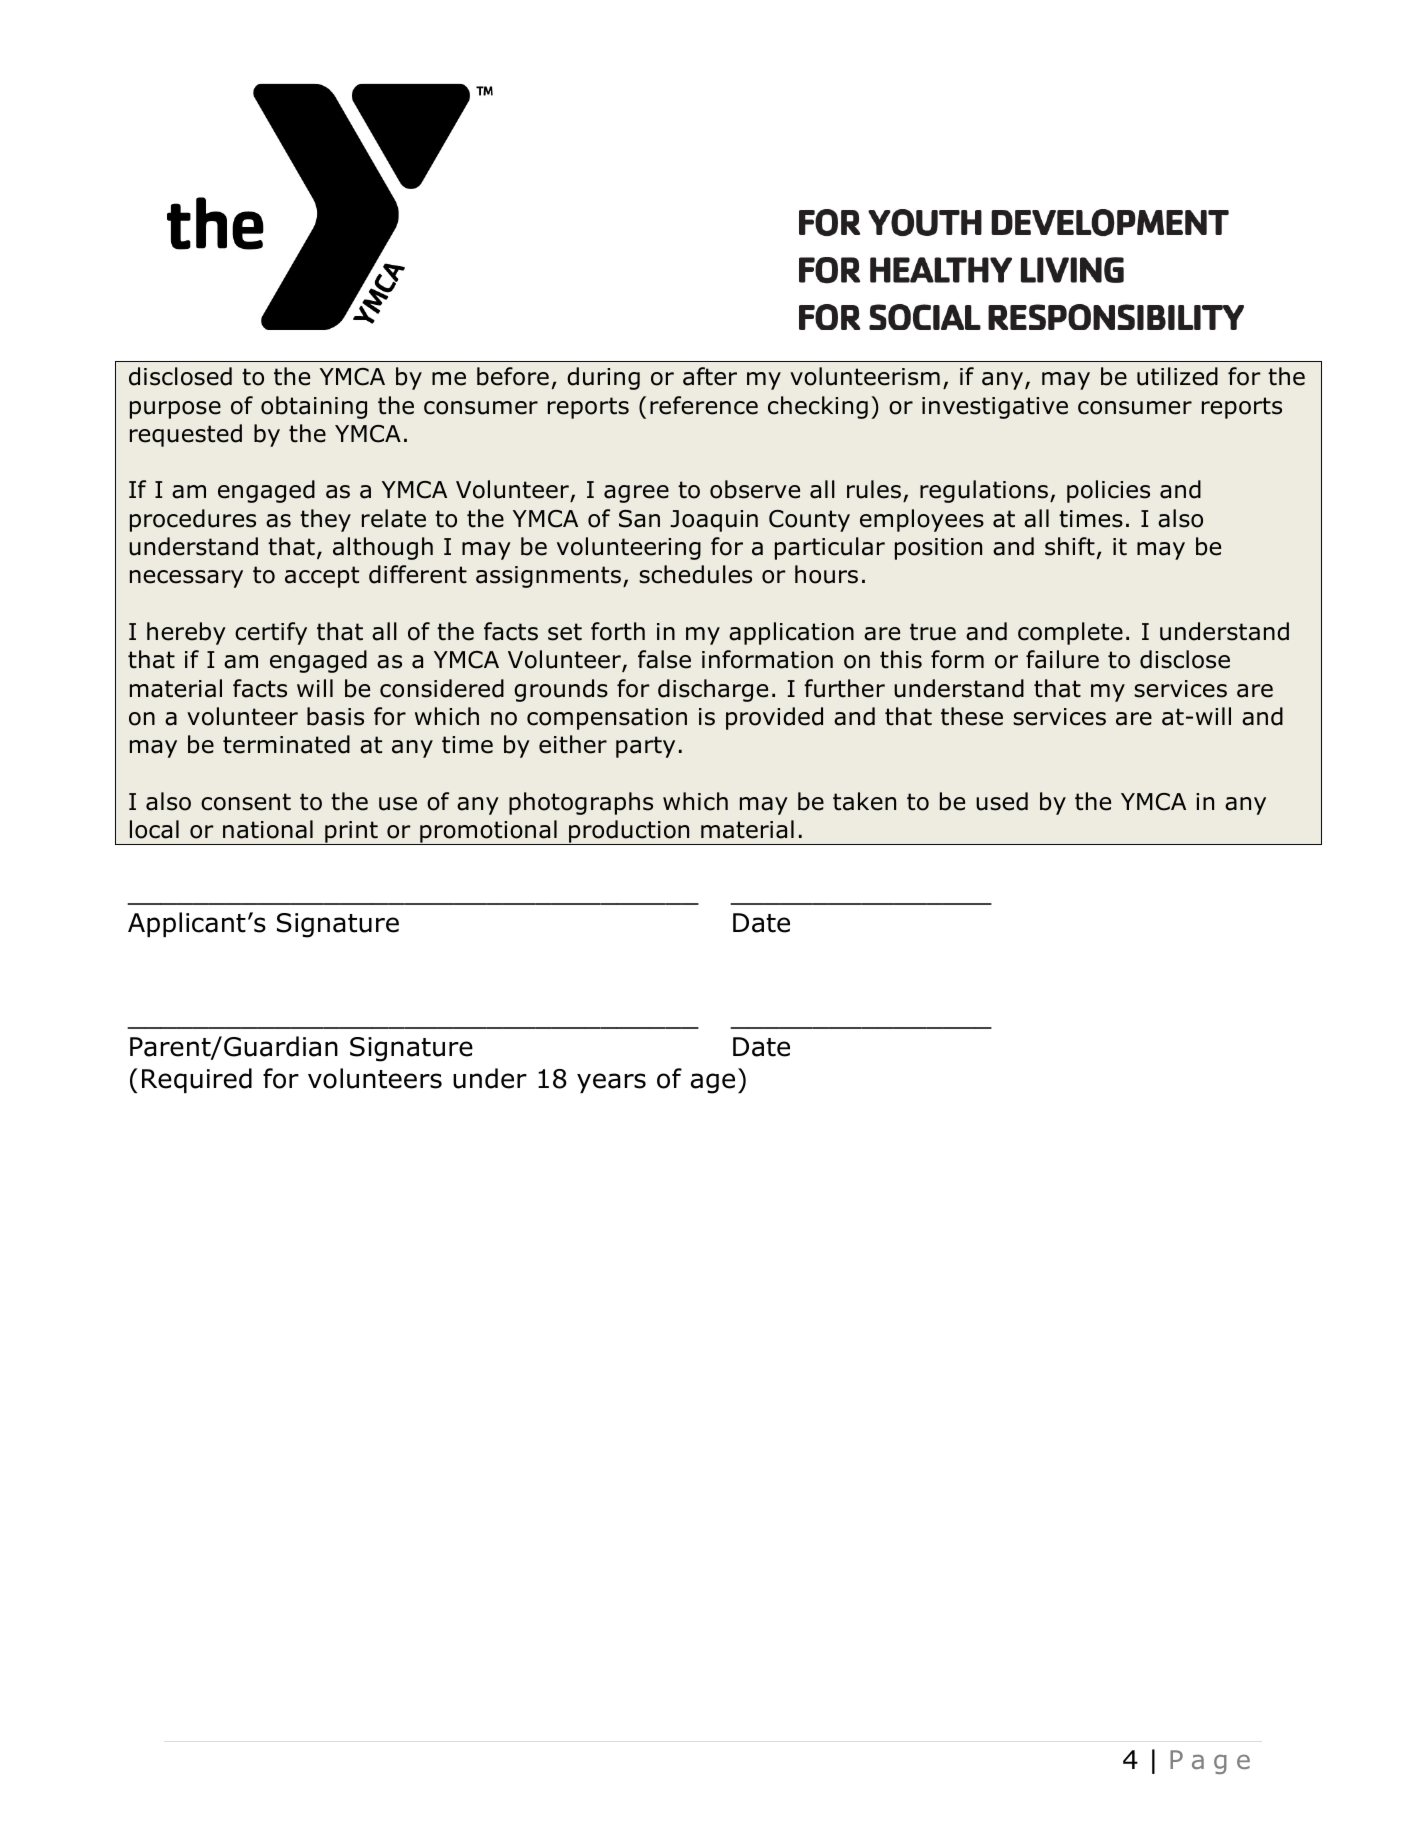  Describe the element at coordinates (972, 716) in the image. I see `these` at that location.
